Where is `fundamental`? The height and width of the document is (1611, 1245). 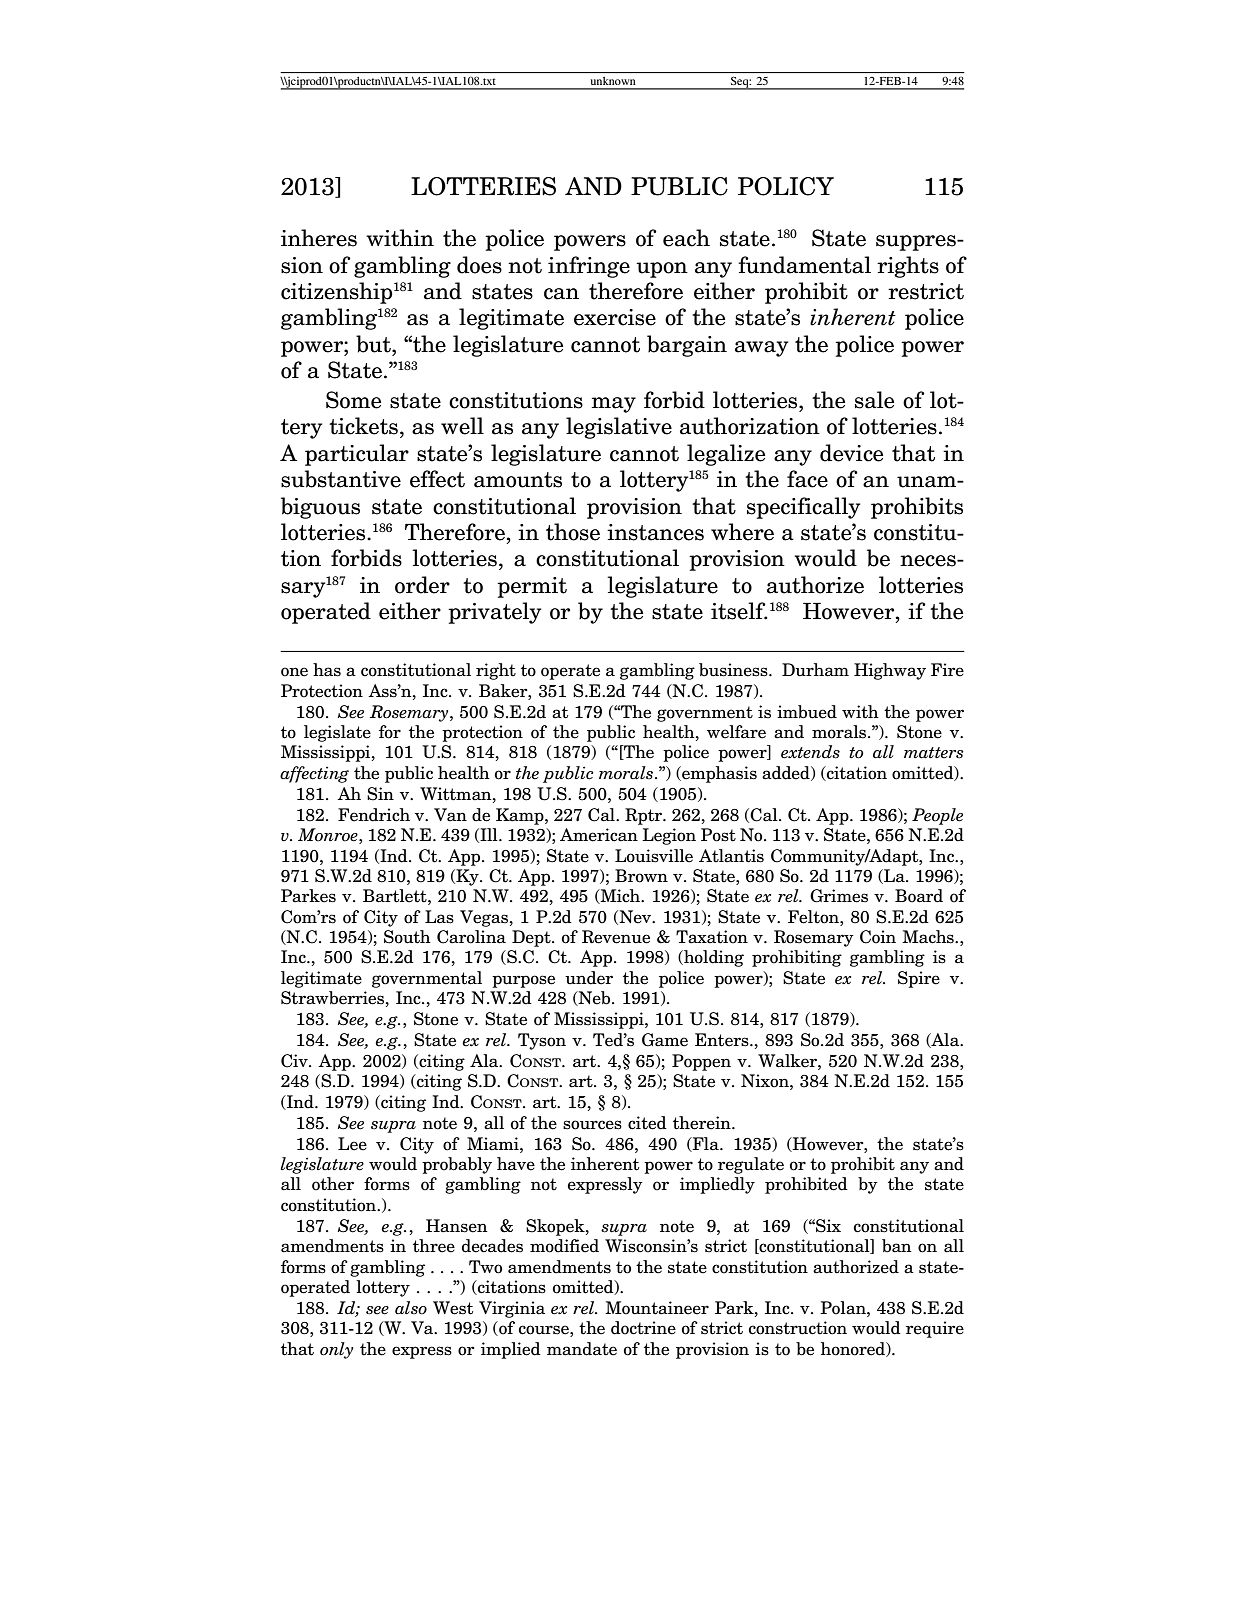
fundamental is located at coordinates (804, 265).
